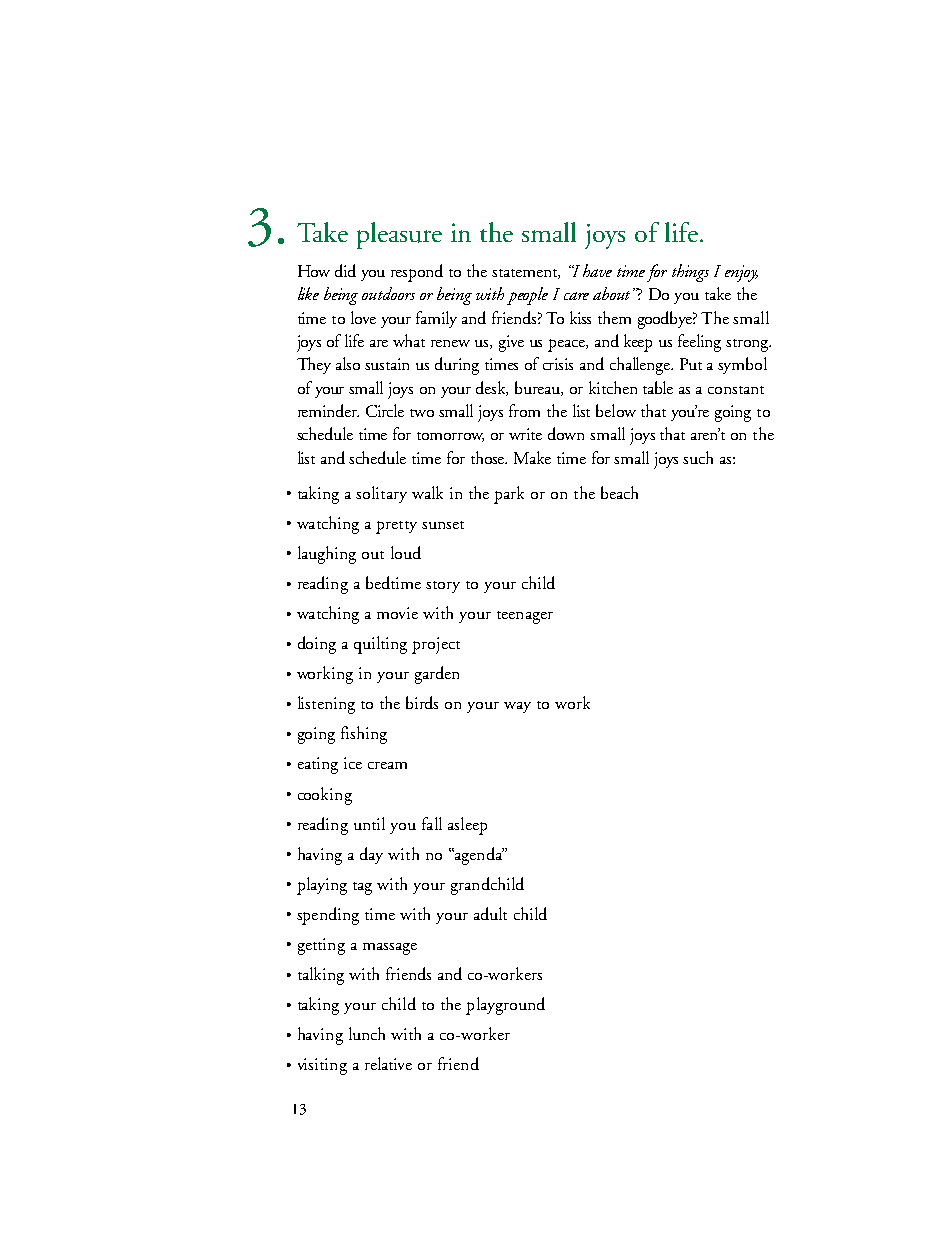 The height and width of the page is (1233, 952). What do you see at coordinates (380, 645) in the page?
I see `quilting` at bounding box center [380, 645].
